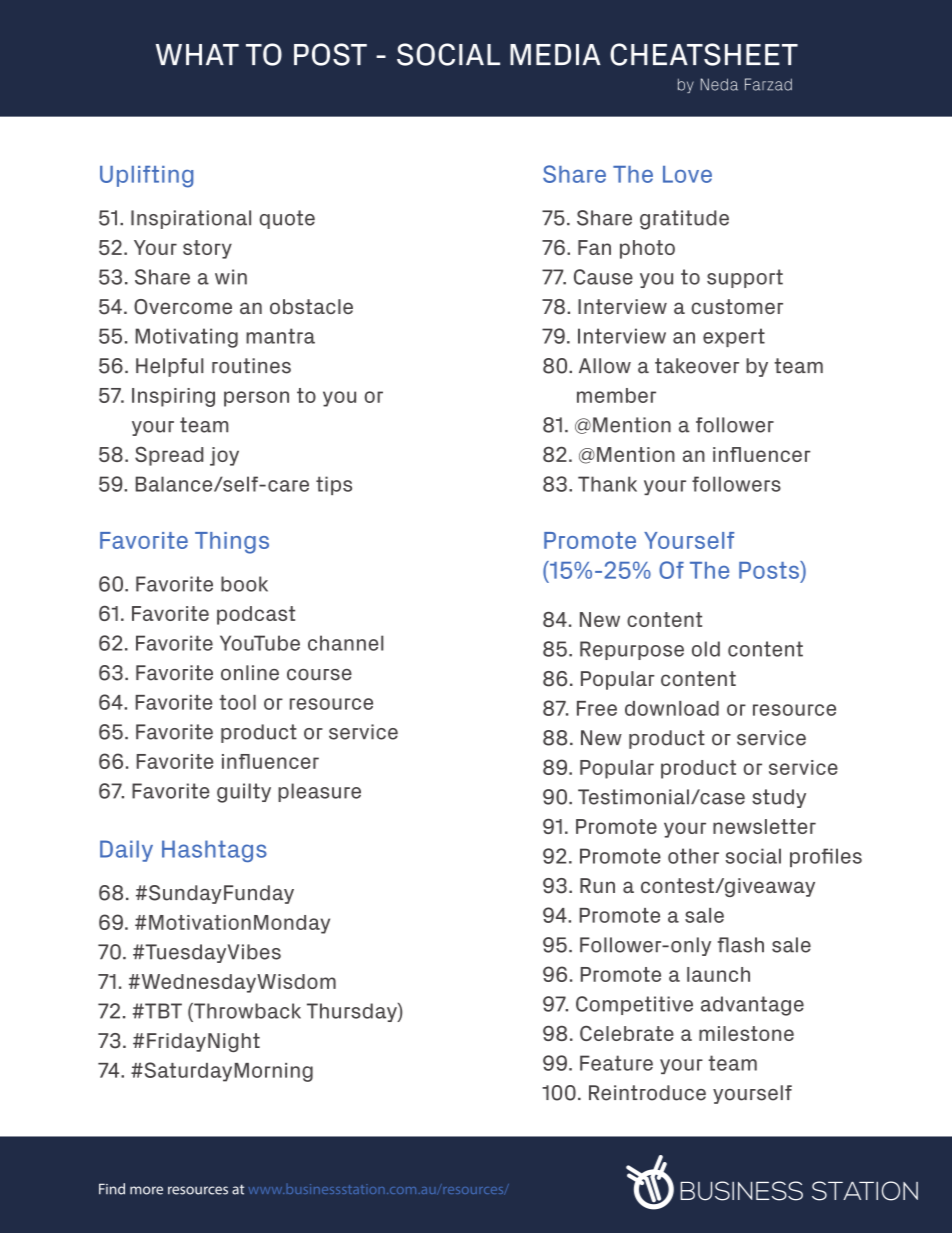 The height and width of the screenshot is (1233, 952). Describe the element at coordinates (146, 1190) in the screenshot. I see `more` at that location.
